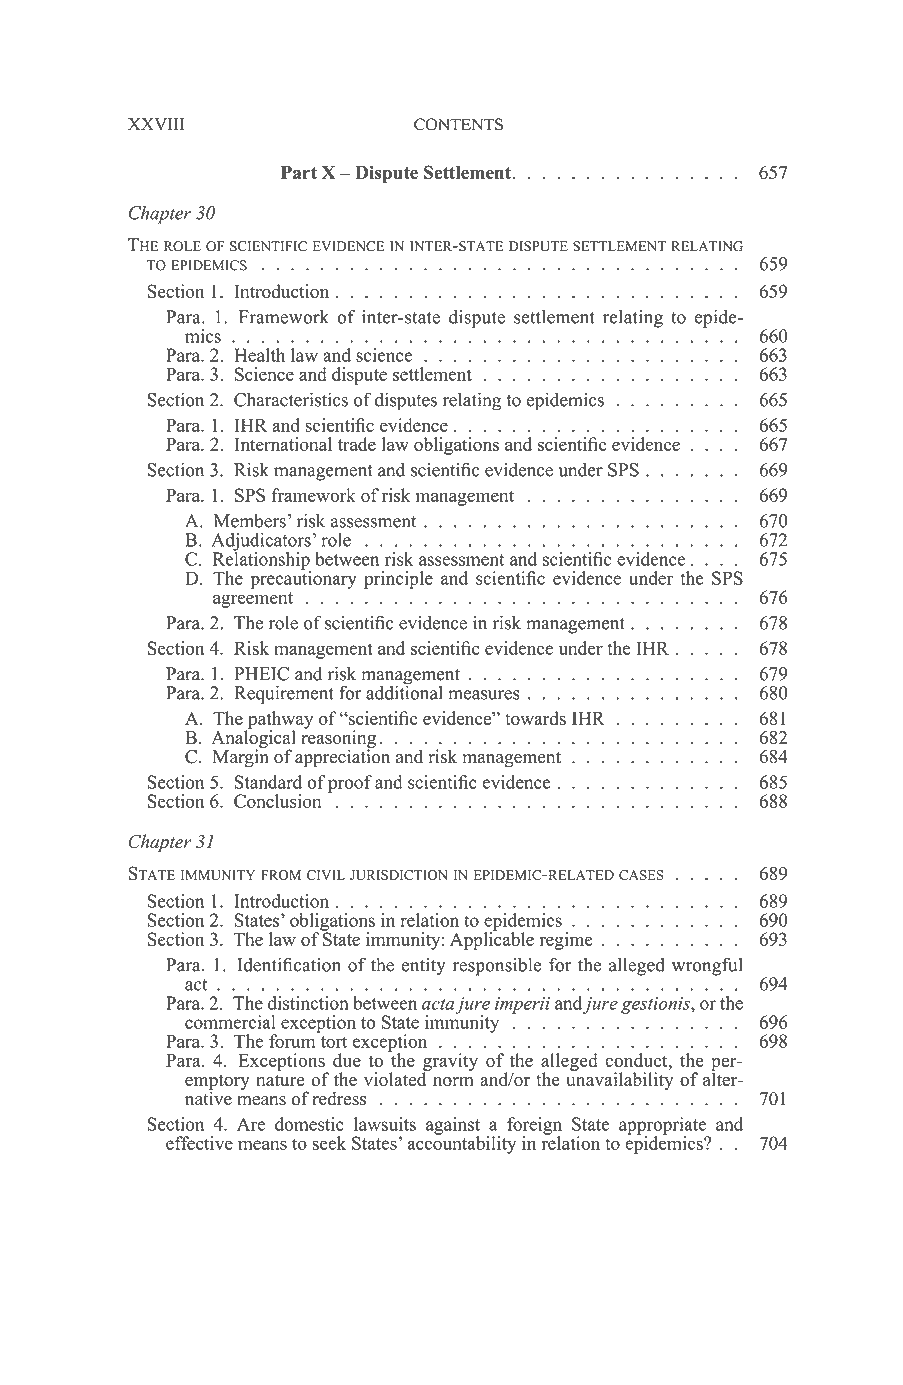 Image resolution: width=903 pixels, height=1385 pixels. What do you see at coordinates (299, 172) in the document?
I see `Part` at bounding box center [299, 172].
